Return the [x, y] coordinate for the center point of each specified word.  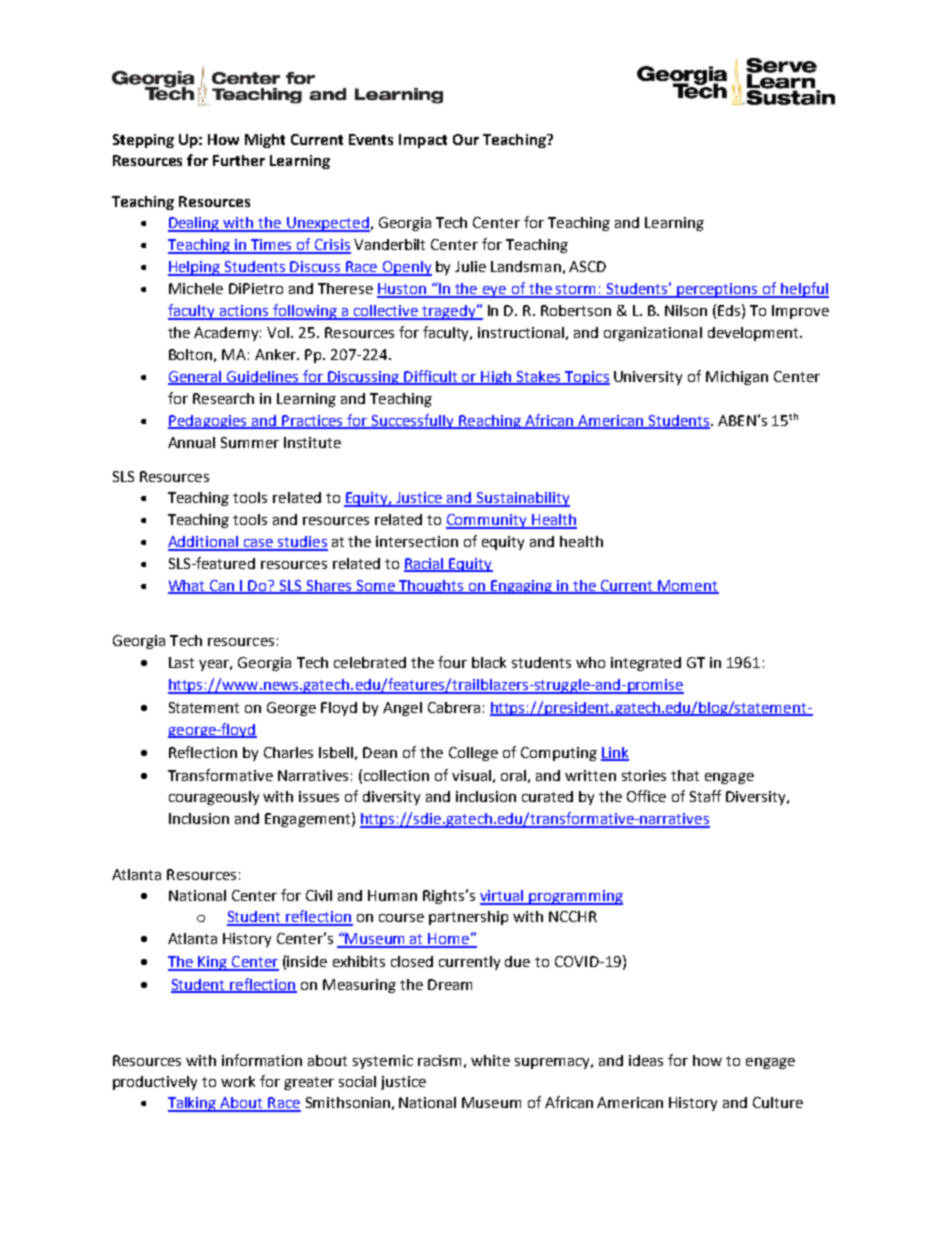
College [473, 754]
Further [239, 160]
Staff [705, 796]
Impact [423, 141]
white [490, 1060]
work [238, 1081]
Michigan [737, 378]
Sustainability [522, 499]
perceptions [717, 290]
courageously [214, 798]
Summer [250, 442]
